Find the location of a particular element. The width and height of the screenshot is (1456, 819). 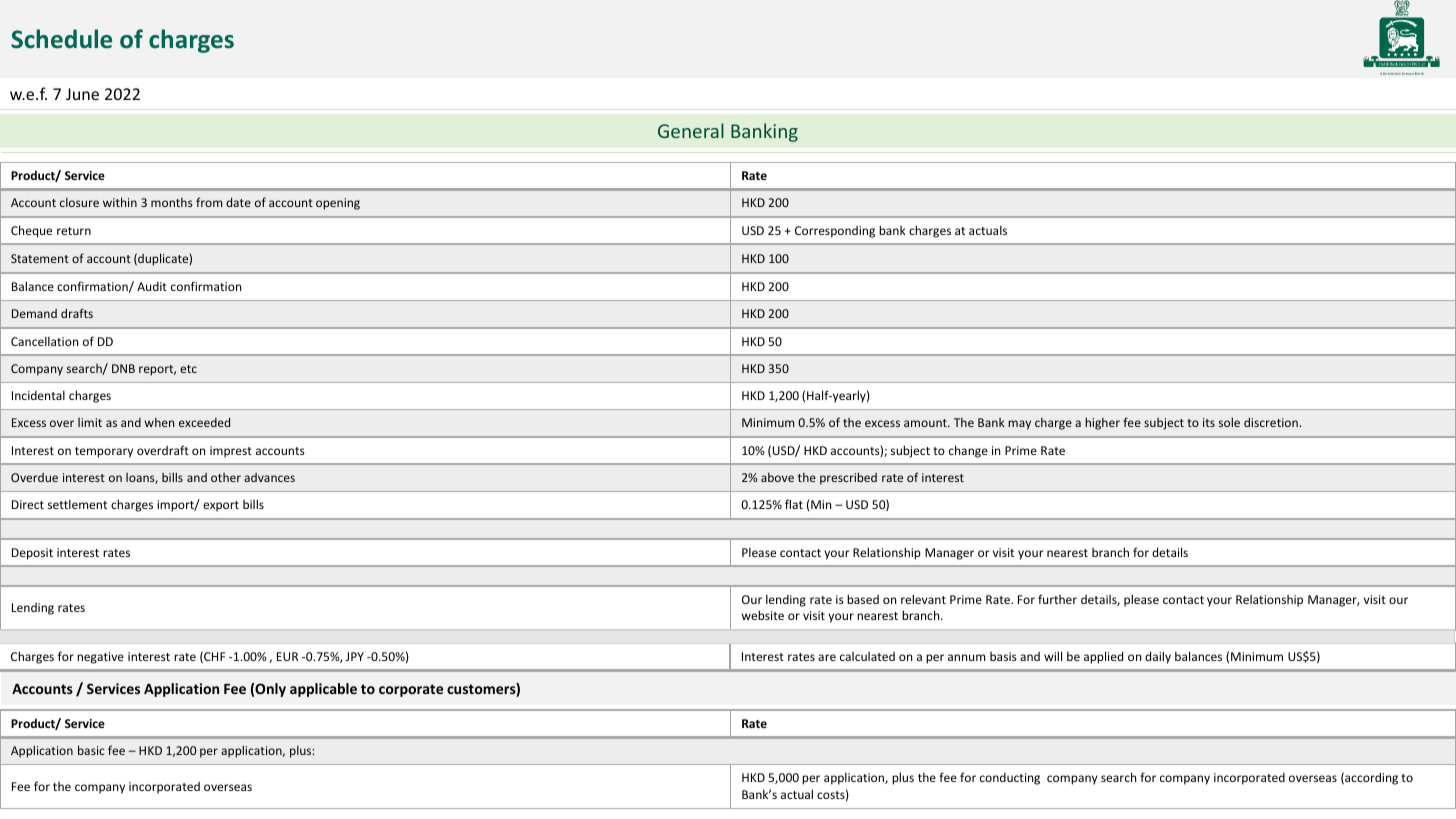

General is located at coordinates (691, 130).
